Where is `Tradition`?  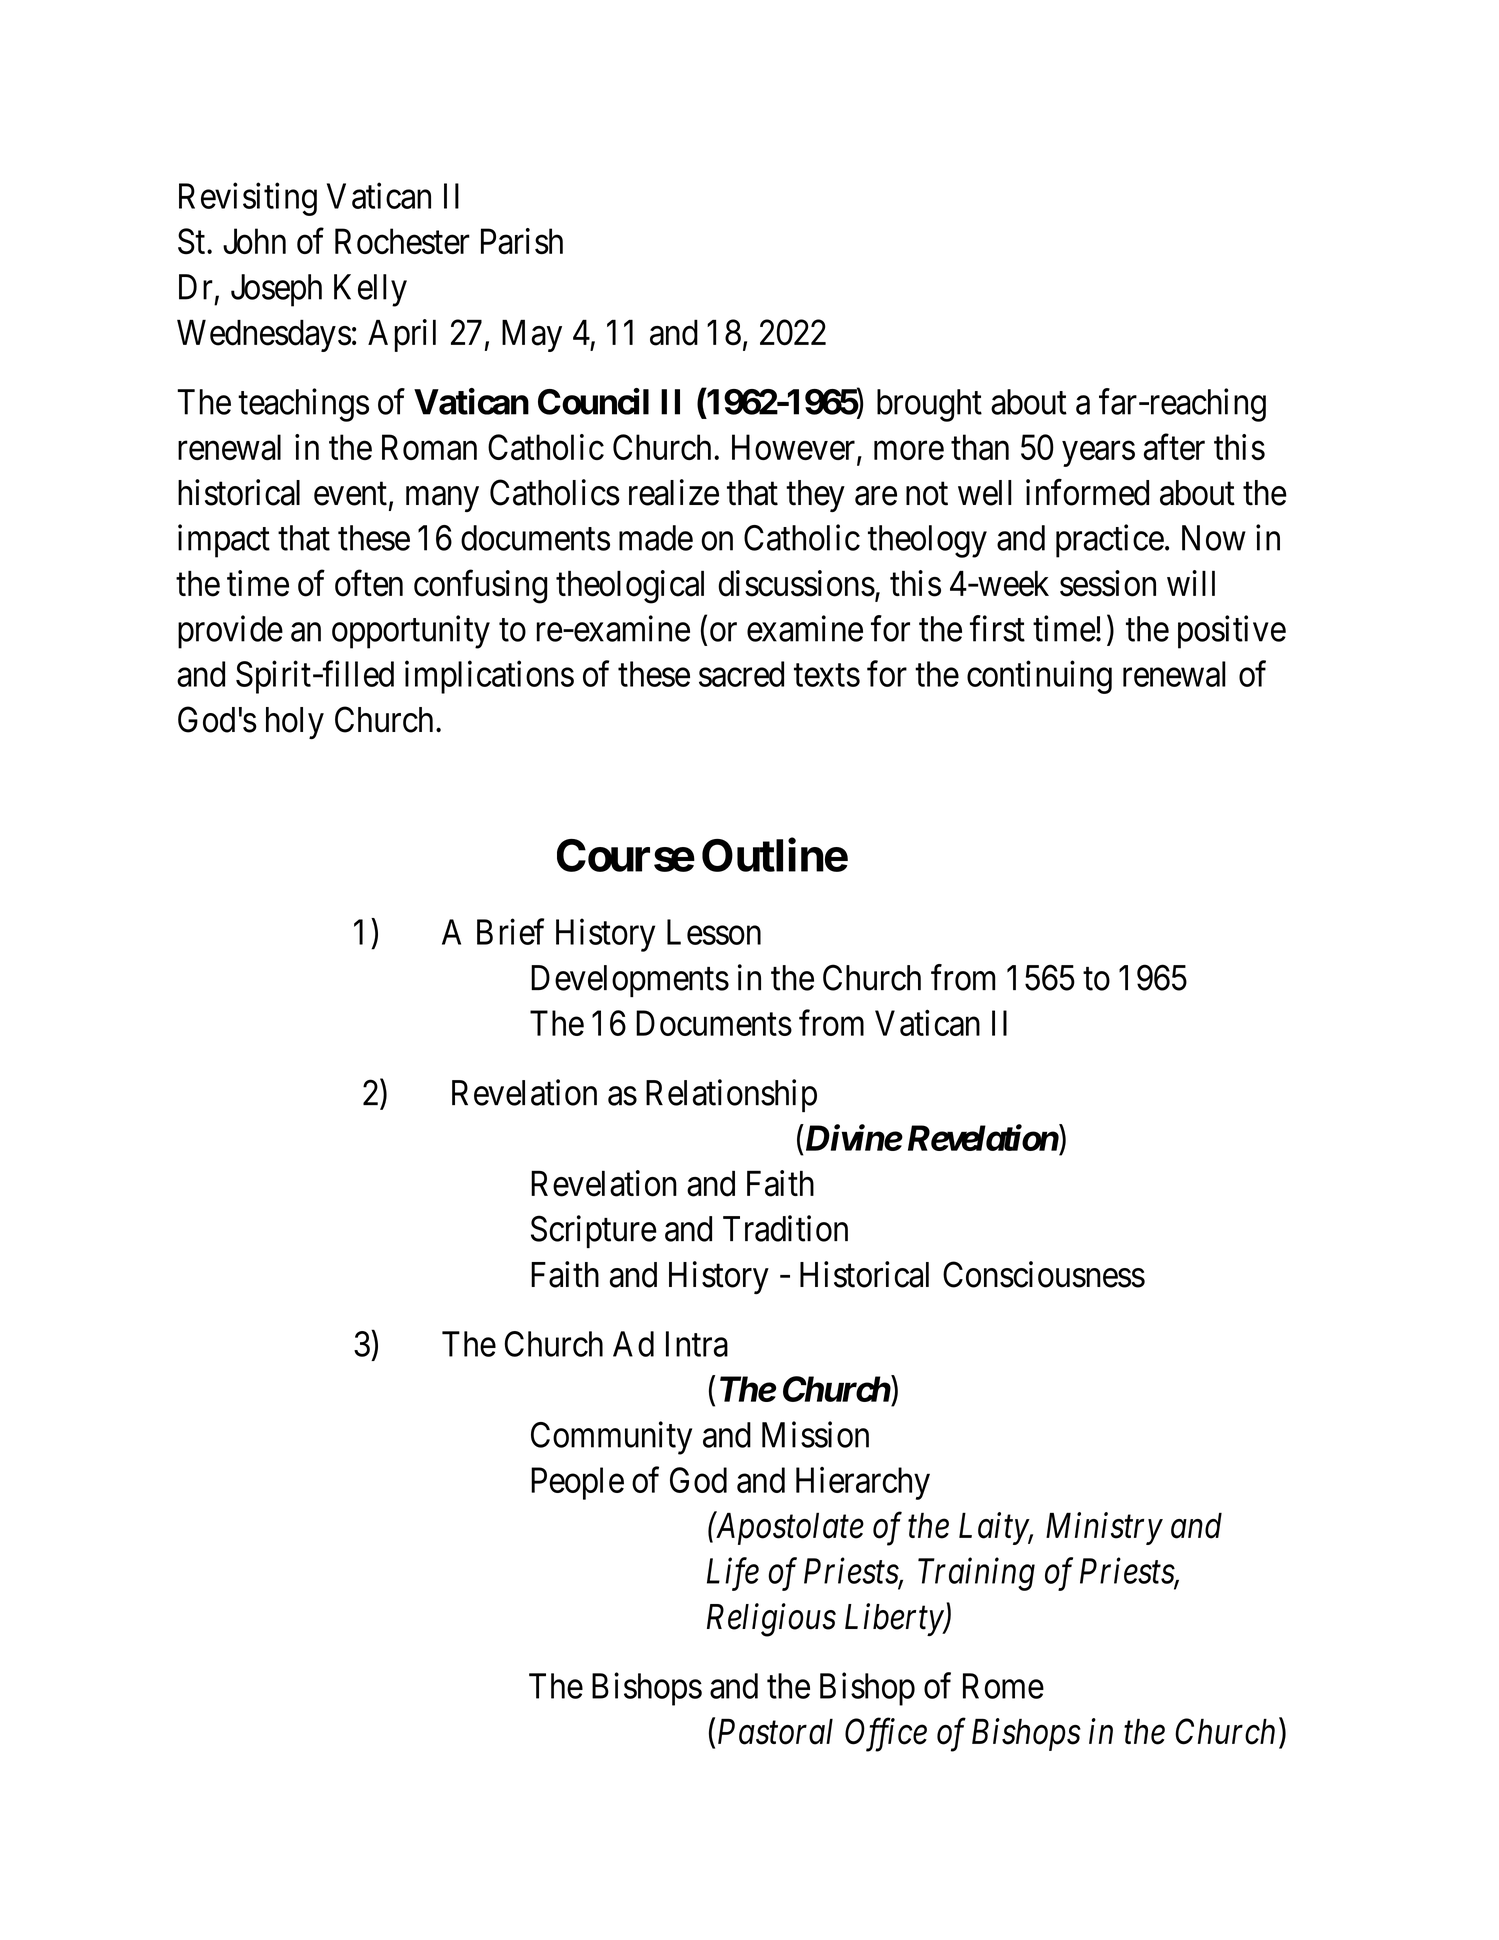 Tradition is located at coordinates (785, 1228).
